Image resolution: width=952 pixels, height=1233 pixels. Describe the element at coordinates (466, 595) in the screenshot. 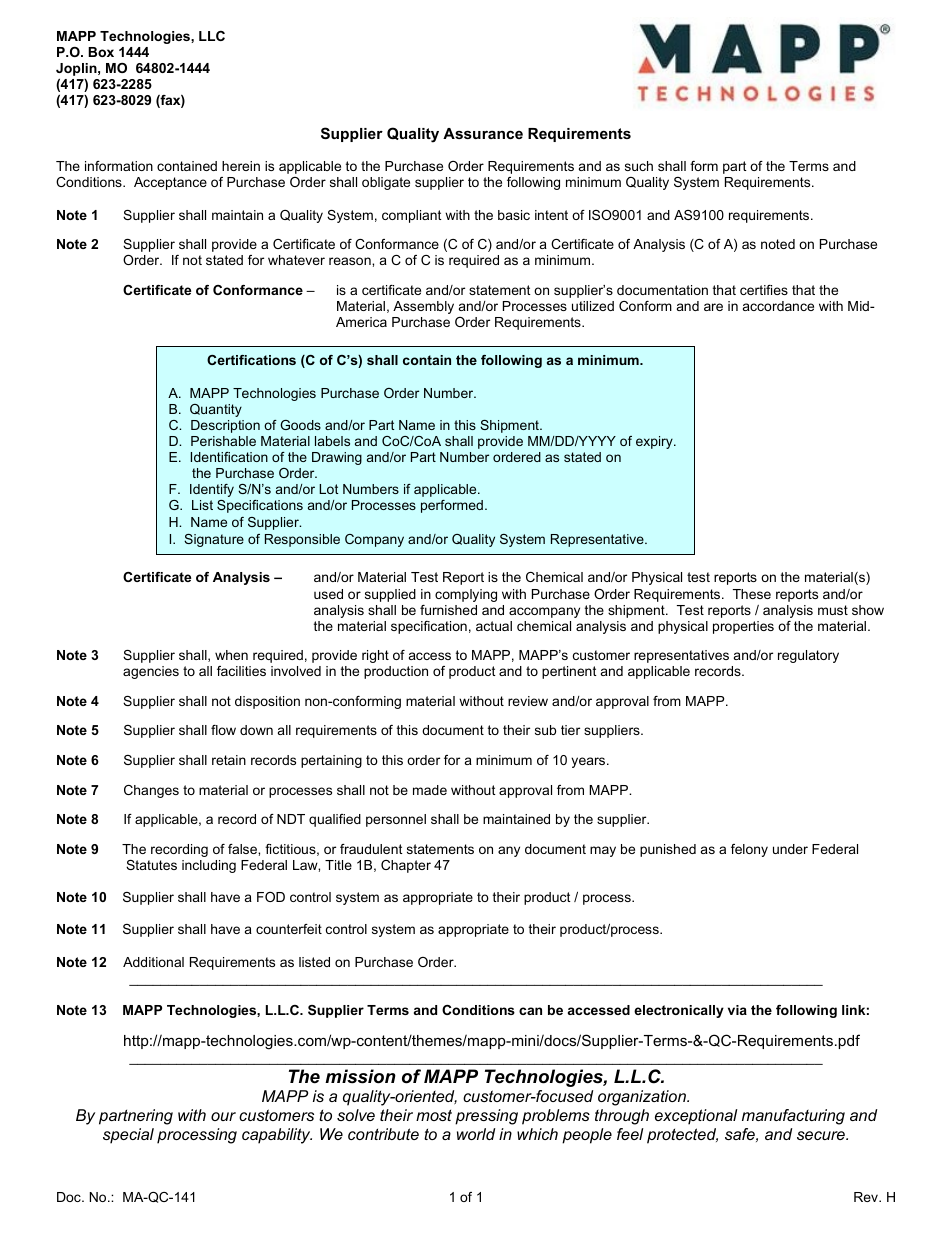

I see `complying` at that location.
